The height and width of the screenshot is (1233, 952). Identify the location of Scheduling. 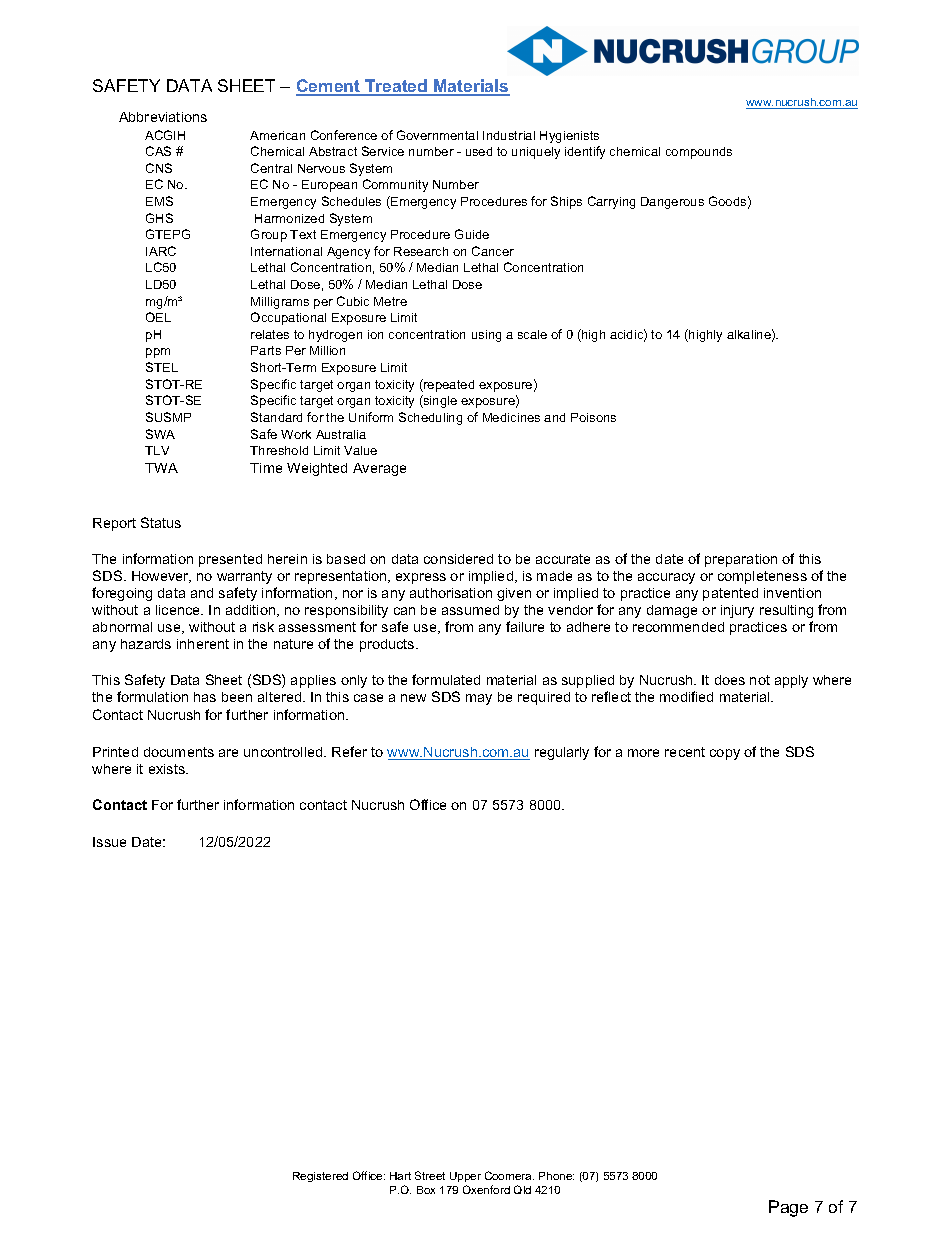
(430, 418).
